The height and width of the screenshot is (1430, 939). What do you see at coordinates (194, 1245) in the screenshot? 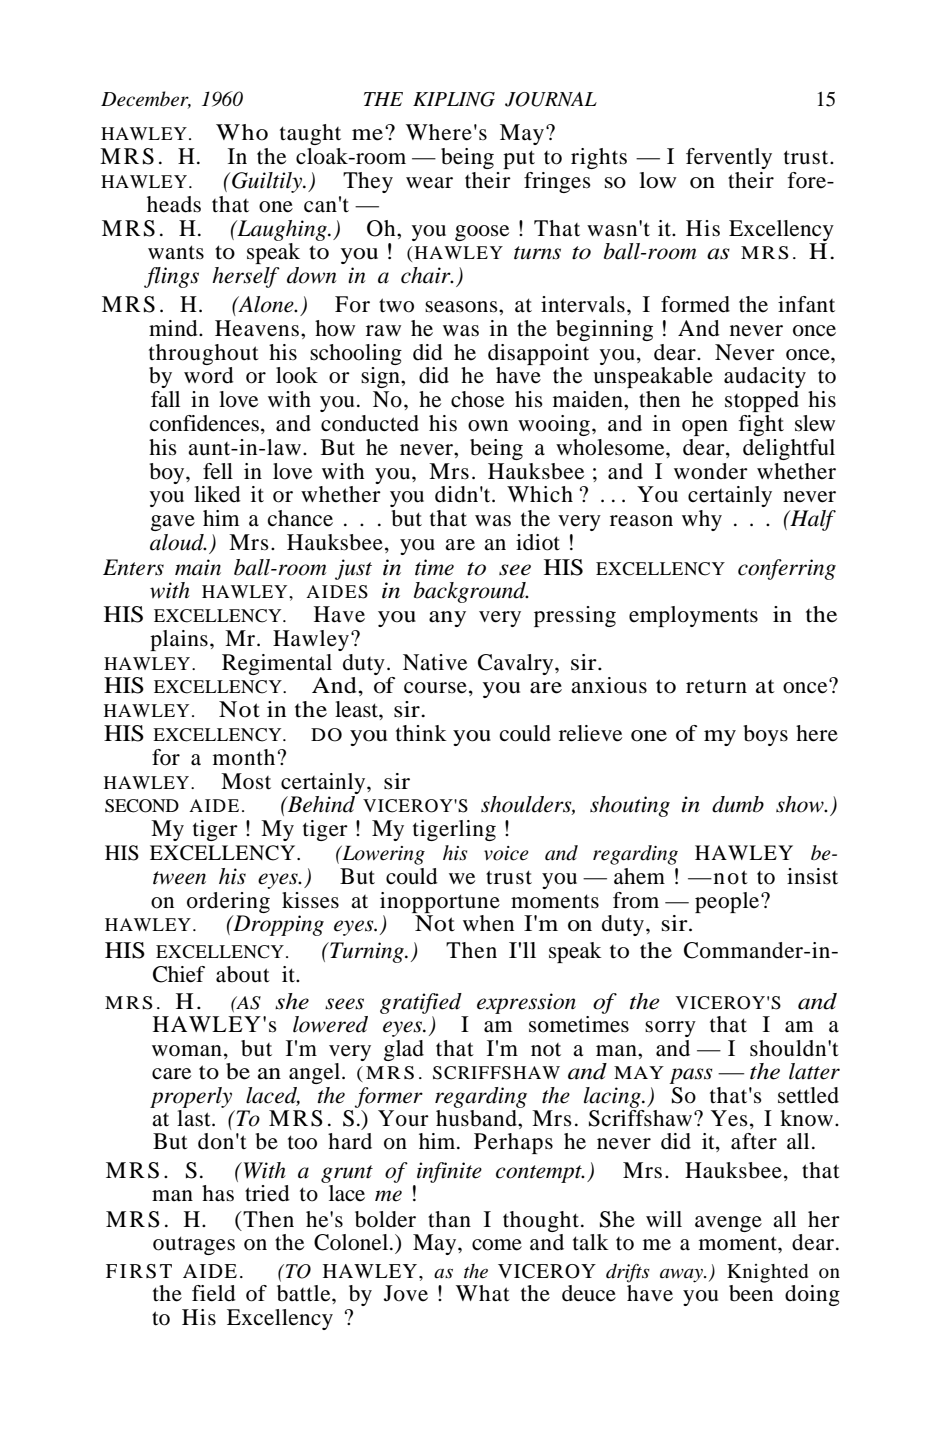
I see `outrages` at bounding box center [194, 1245].
